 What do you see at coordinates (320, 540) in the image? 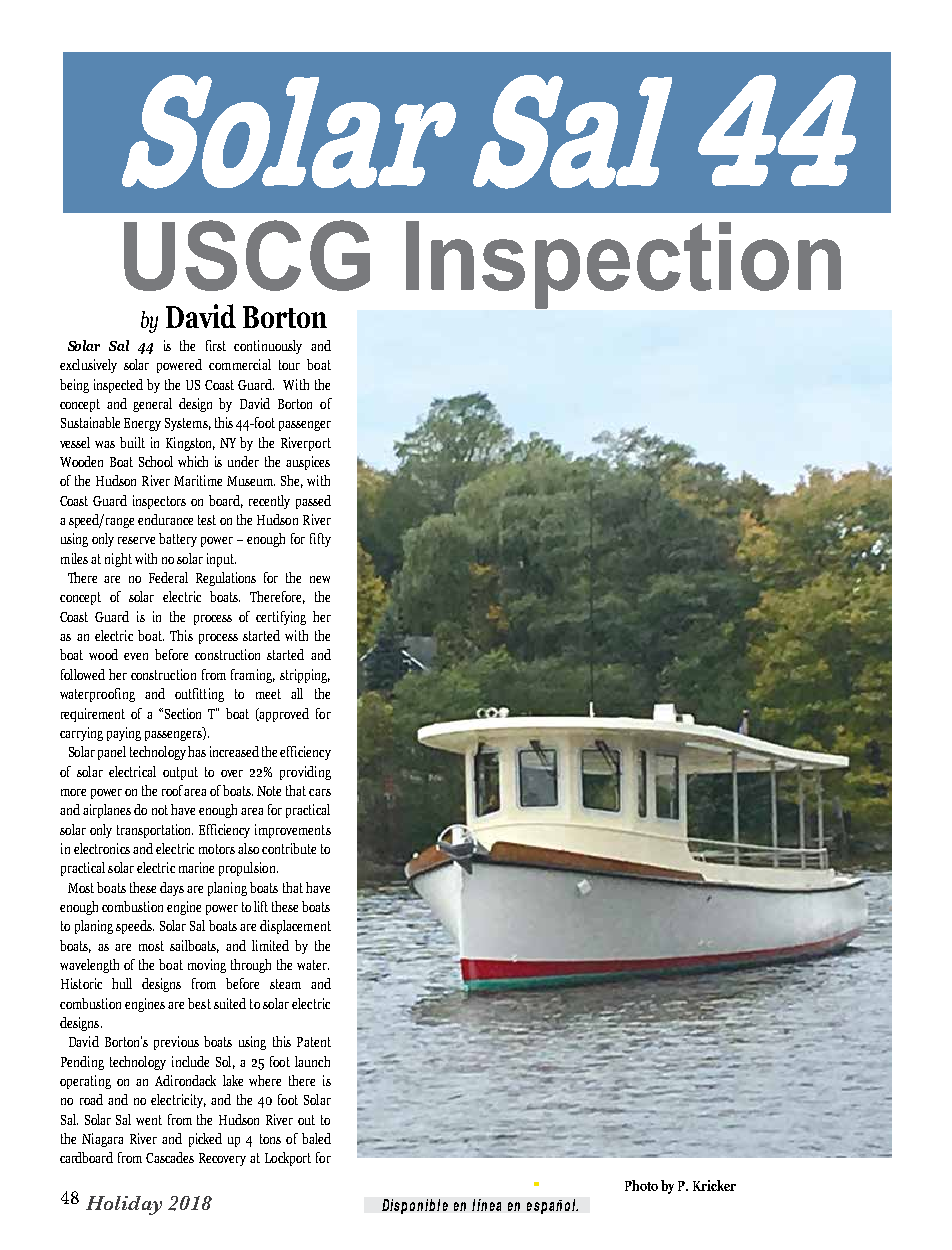
I see `fifty` at bounding box center [320, 540].
